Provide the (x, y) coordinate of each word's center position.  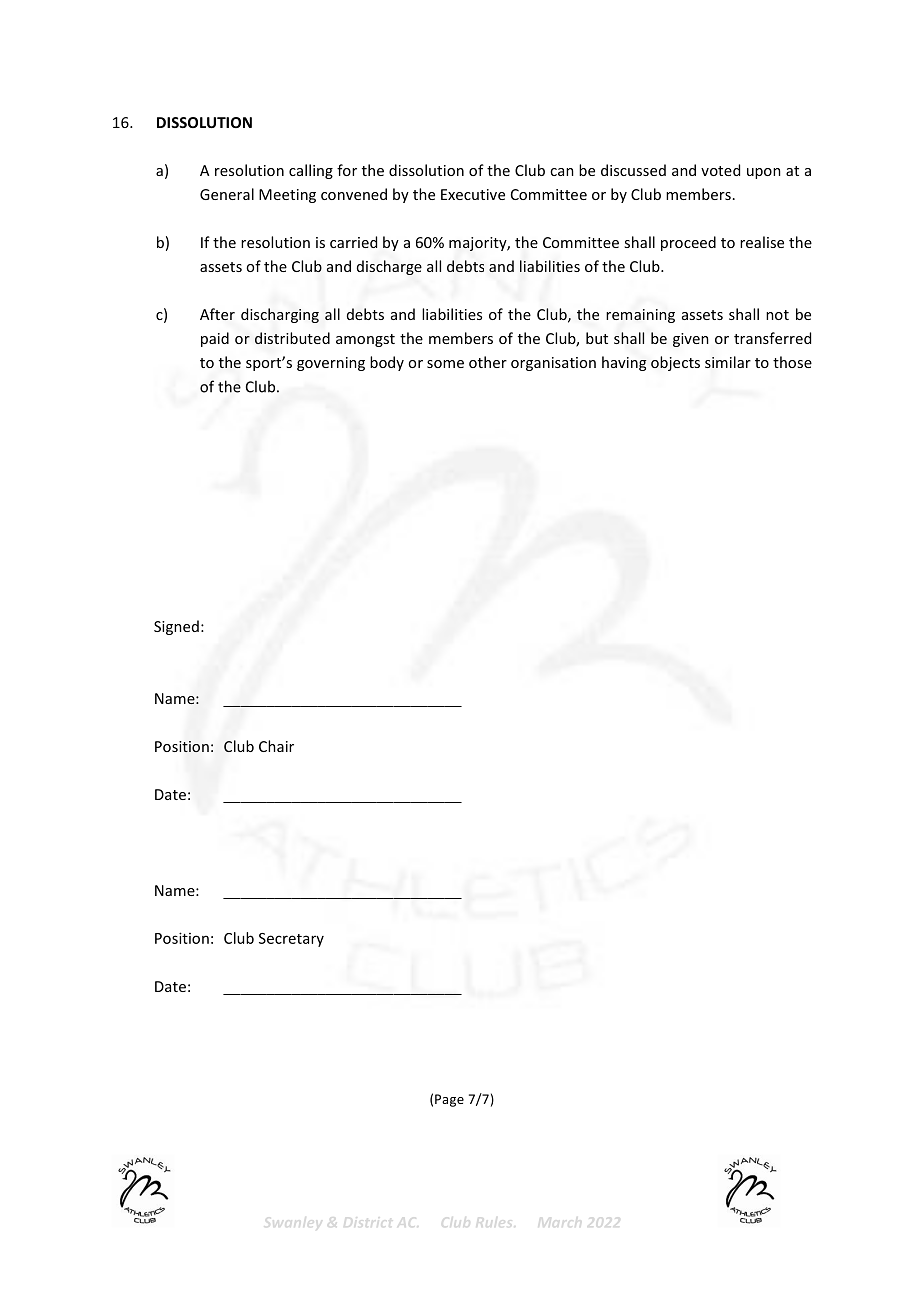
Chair (276, 746)
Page (449, 1100)
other (488, 362)
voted (720, 170)
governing (331, 364)
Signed (176, 627)
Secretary (291, 940)
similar (728, 362)
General (227, 194)
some (445, 364)
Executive (473, 194)
